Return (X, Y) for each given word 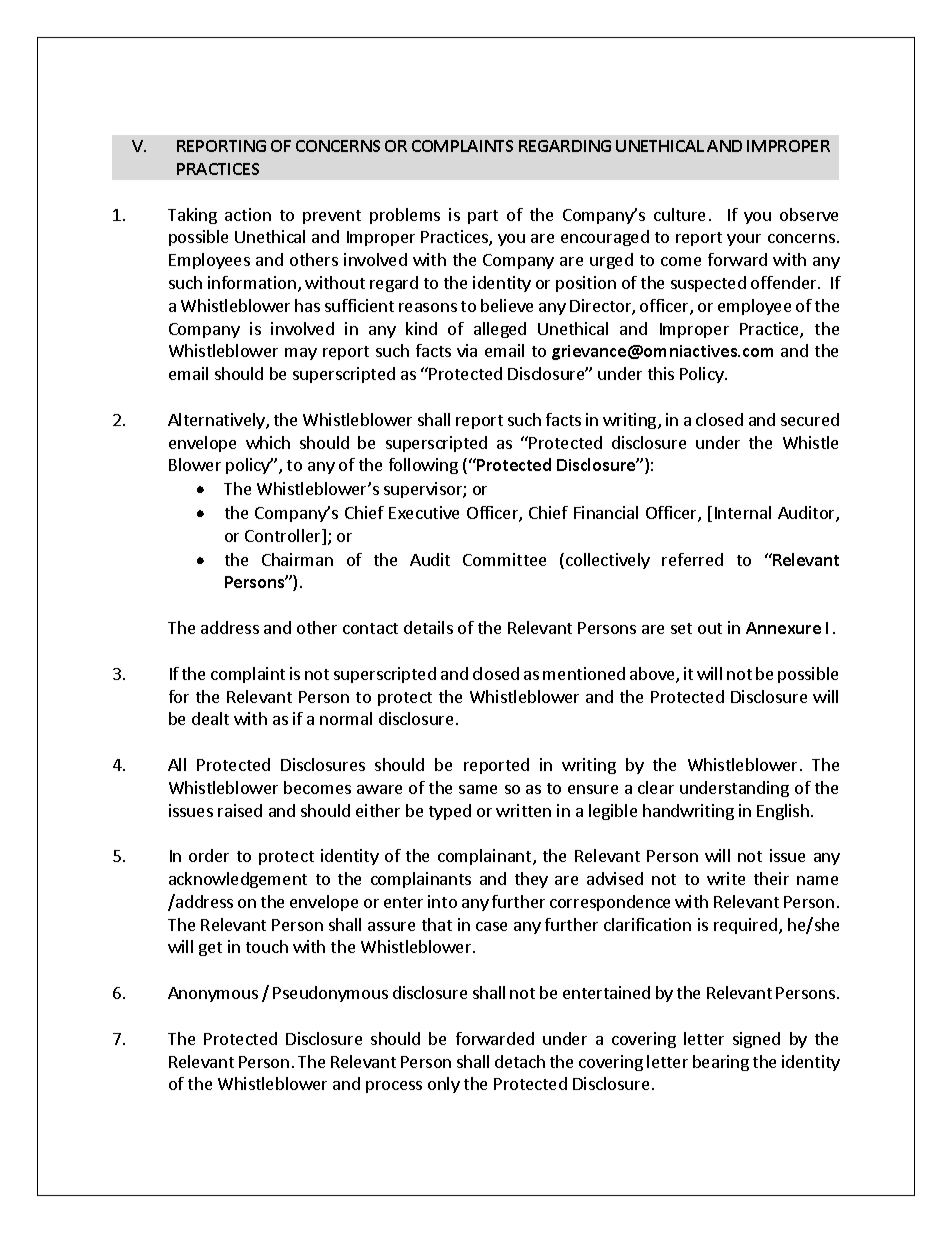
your (744, 240)
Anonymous (213, 994)
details (428, 627)
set (681, 628)
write (726, 878)
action (248, 214)
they (531, 880)
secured (810, 419)
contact (370, 628)
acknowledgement (238, 880)
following (423, 466)
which (268, 442)
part (483, 217)
